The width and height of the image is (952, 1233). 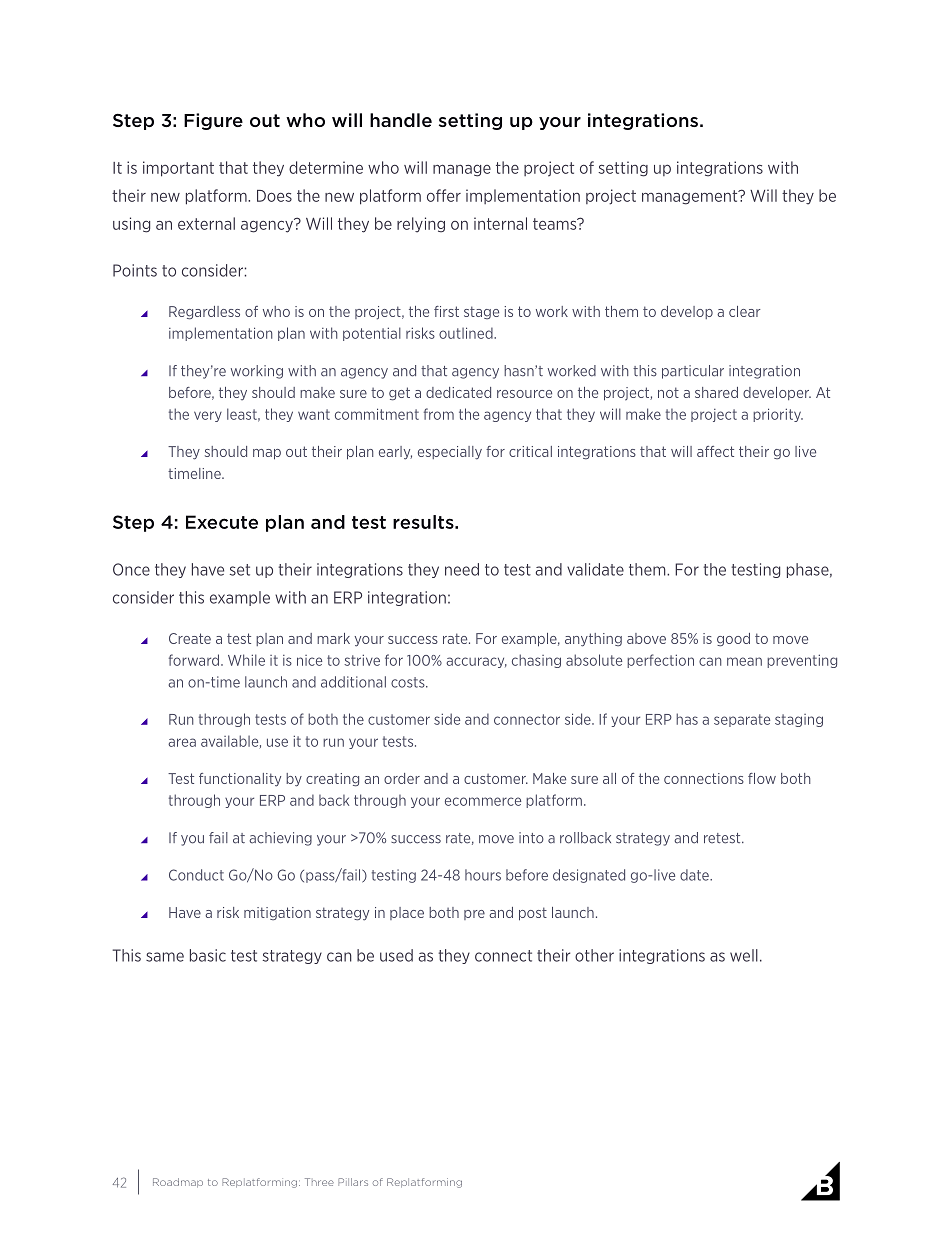 What do you see at coordinates (240, 780) in the image?
I see `functionality` at bounding box center [240, 780].
